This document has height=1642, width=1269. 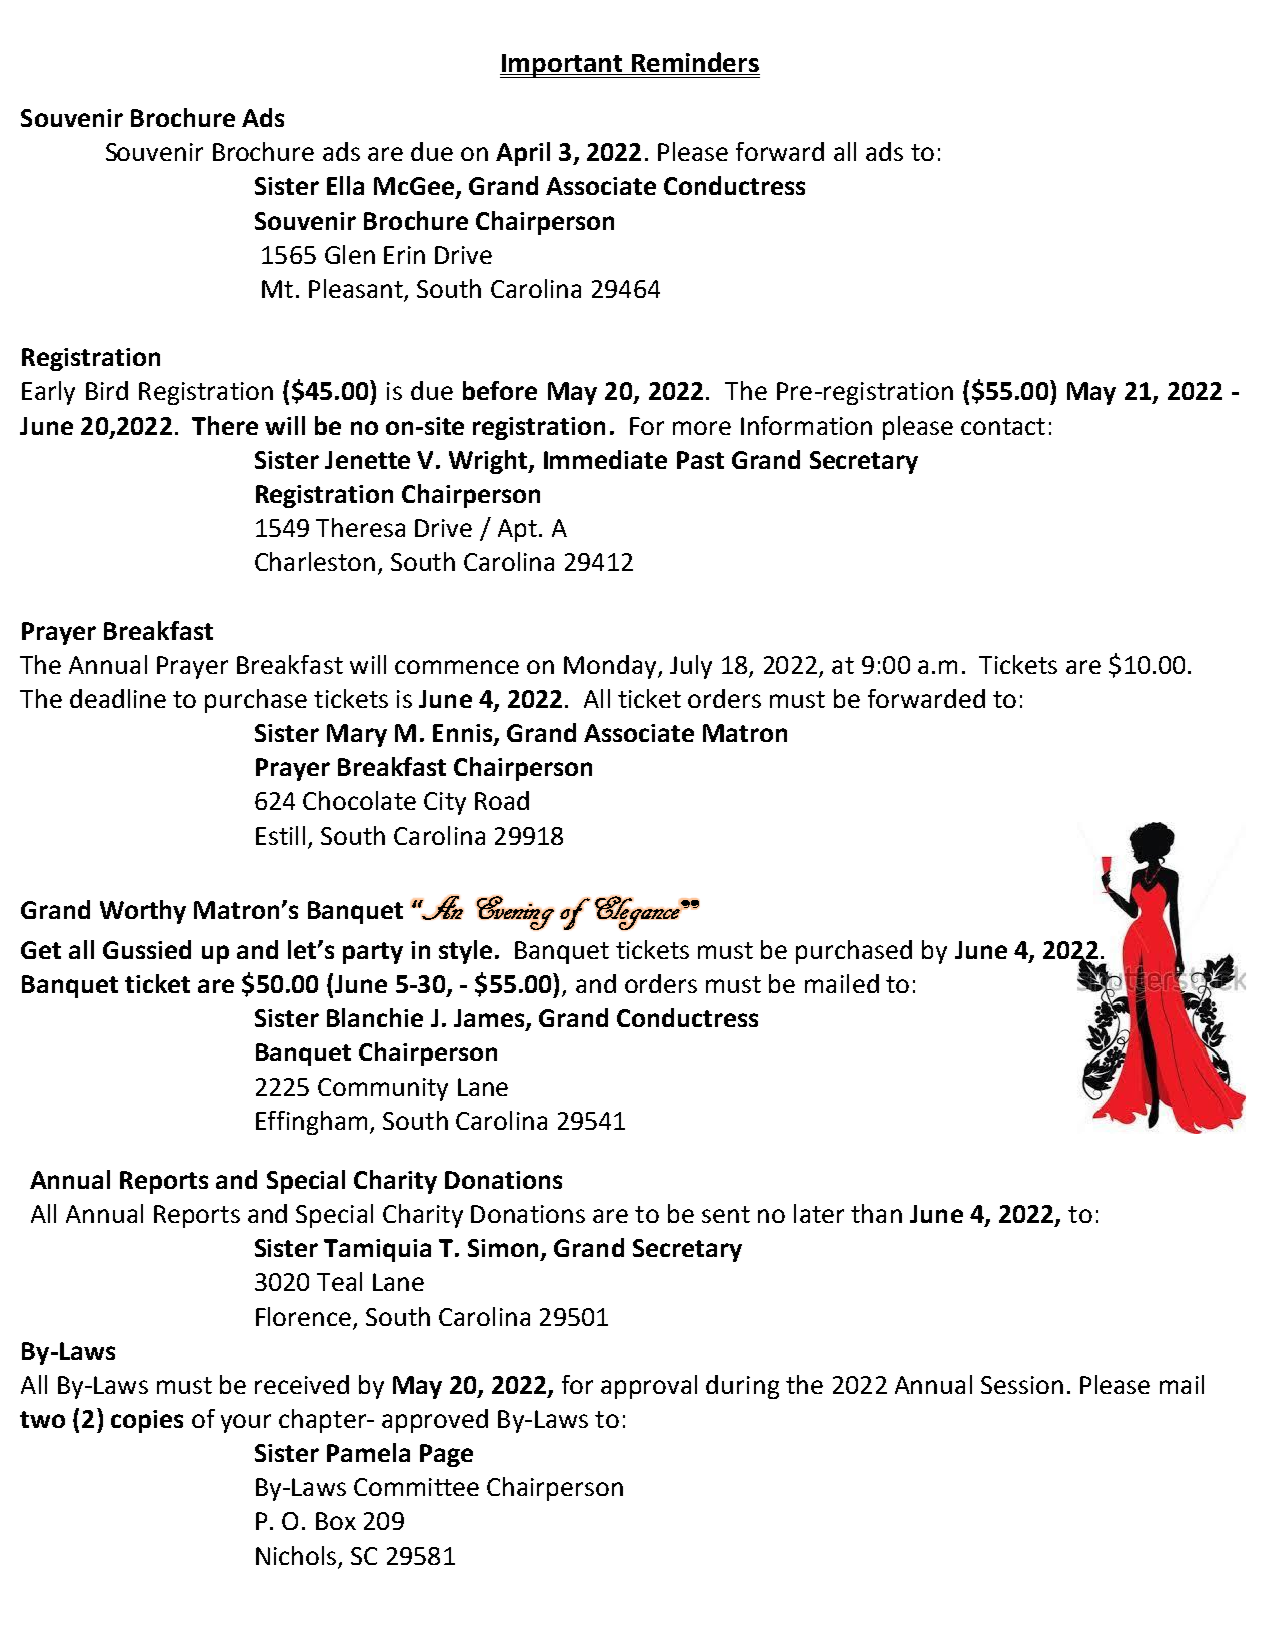 What do you see at coordinates (694, 63) in the document?
I see `Reminders` at bounding box center [694, 63].
